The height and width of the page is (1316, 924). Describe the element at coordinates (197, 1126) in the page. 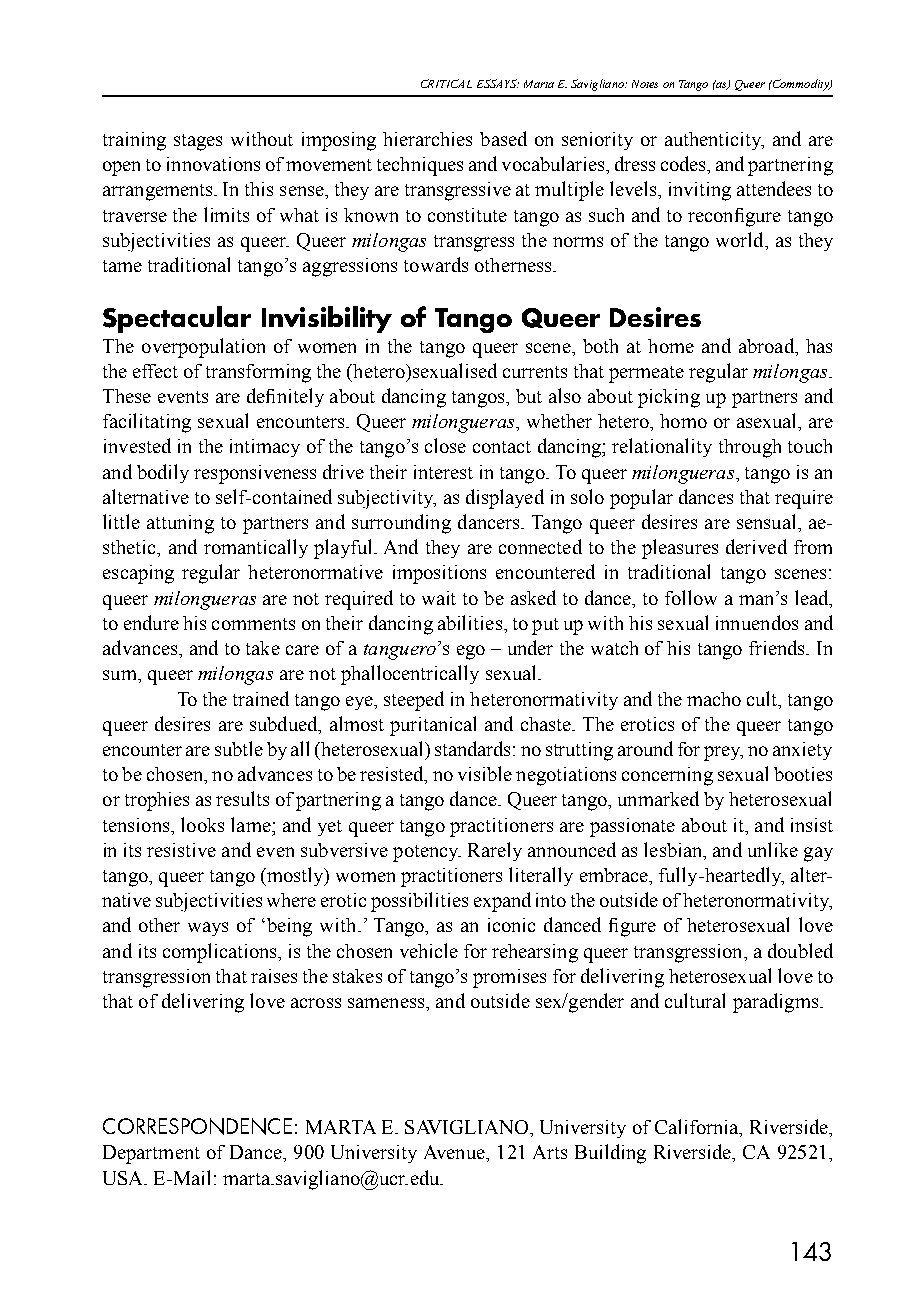

I see `CORRESPONDENCE` at that location.
